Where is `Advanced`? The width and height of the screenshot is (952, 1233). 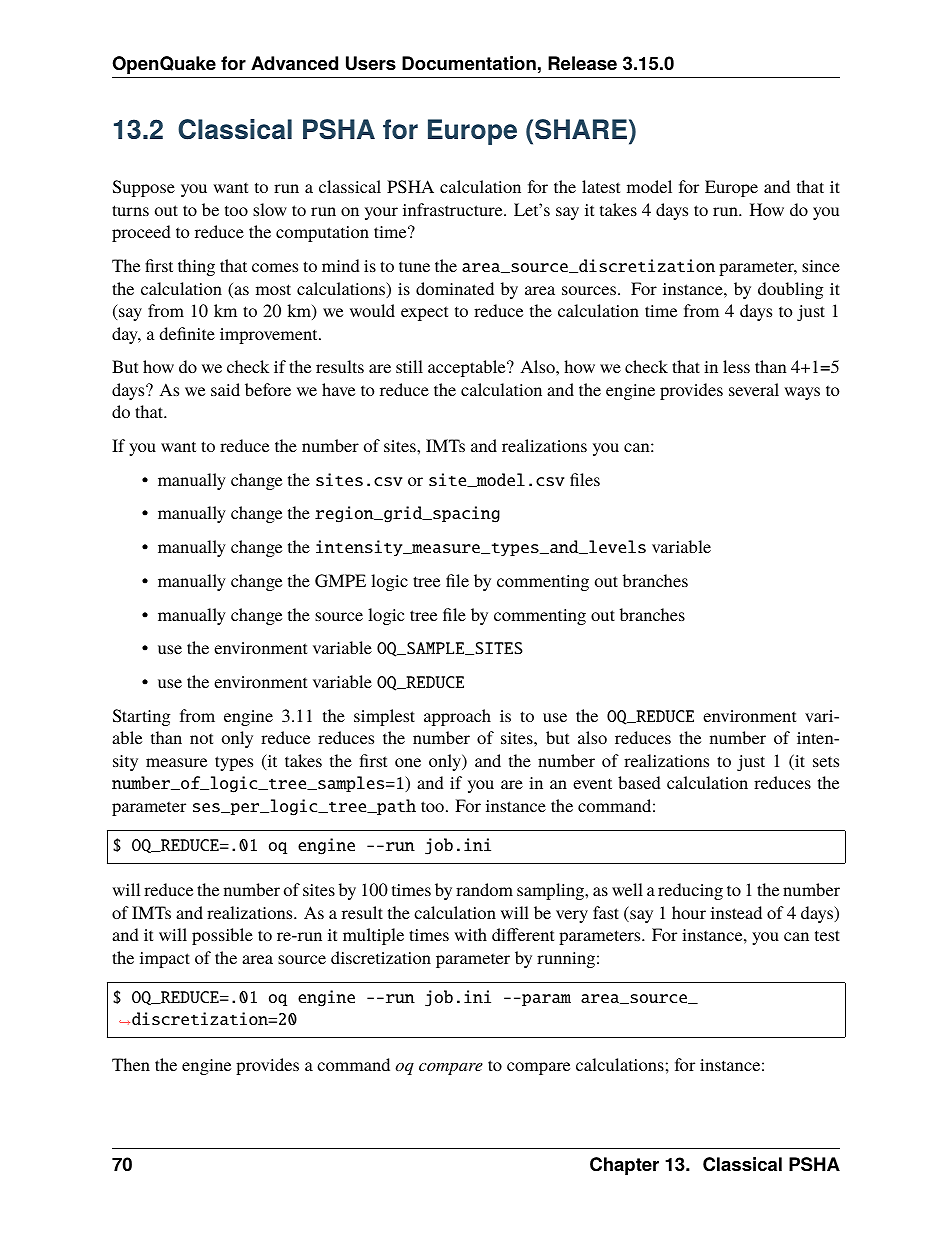 Advanced is located at coordinates (294, 63).
